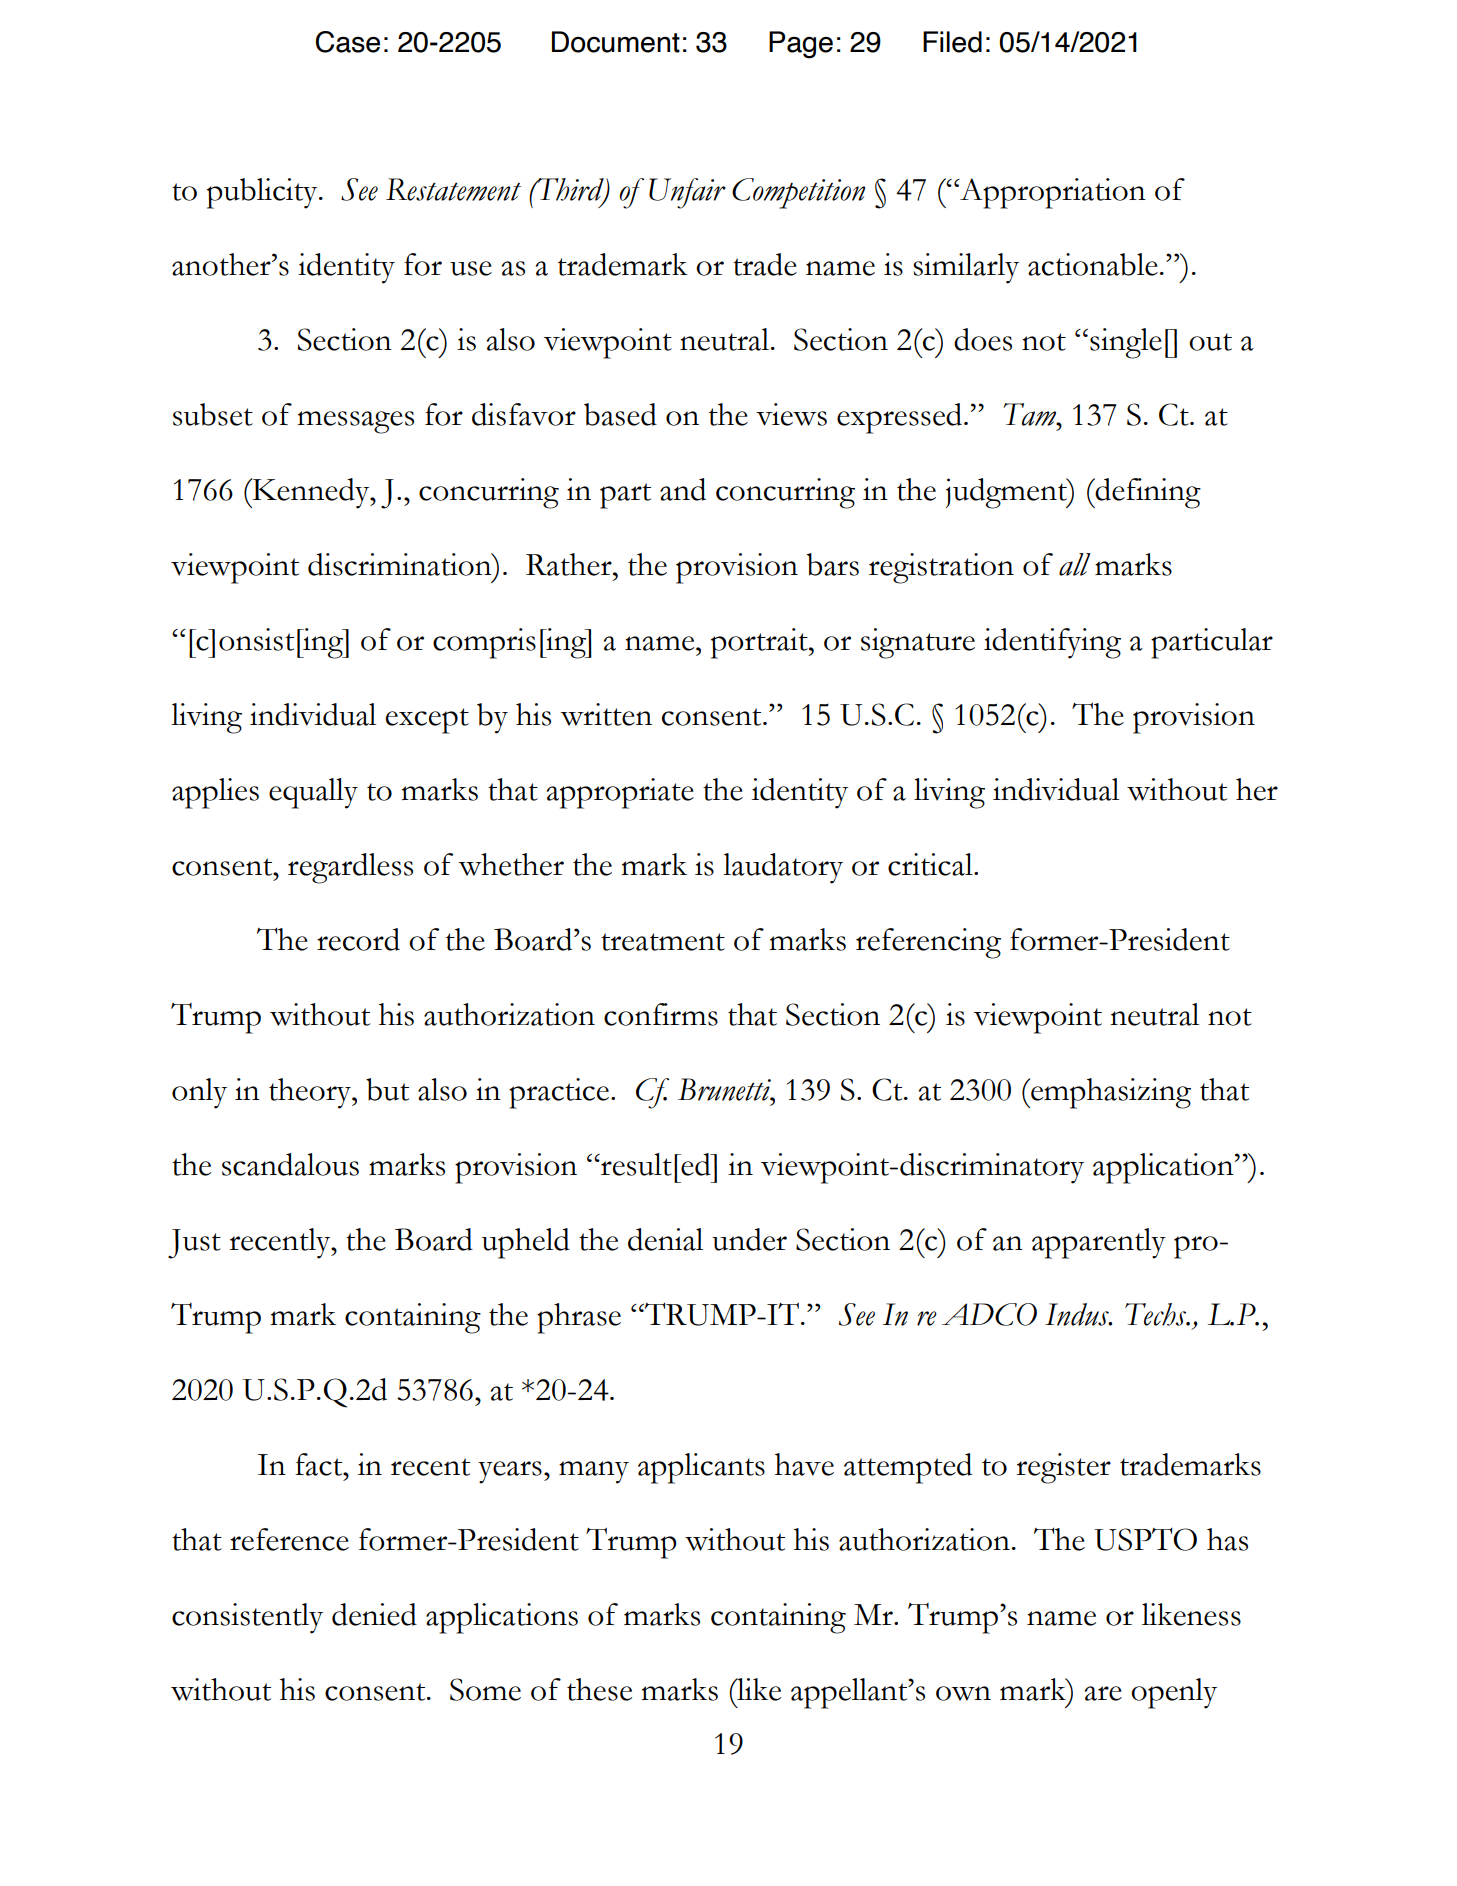  Describe the element at coordinates (616, 42) in the screenshot. I see `Document` at that location.
